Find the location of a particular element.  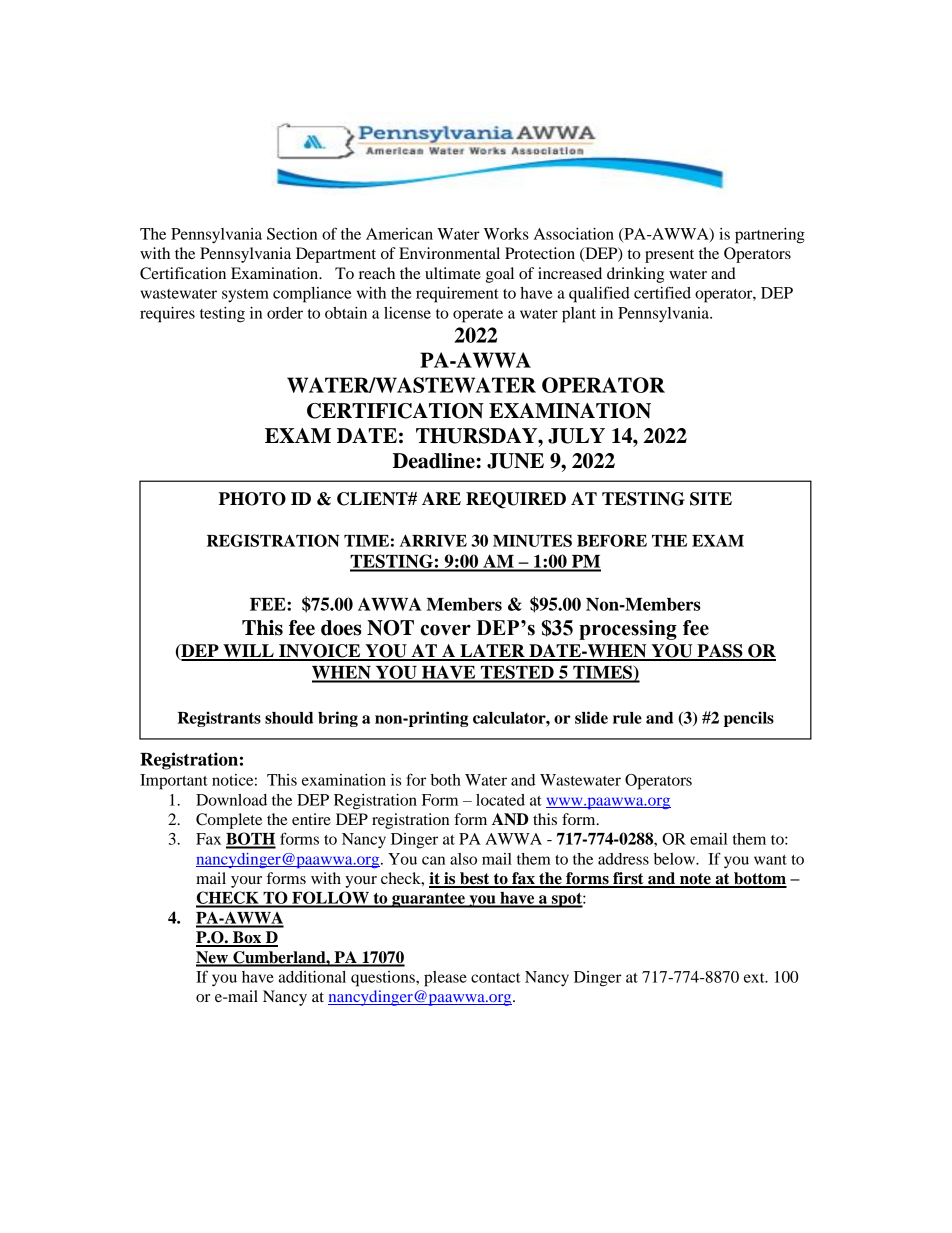

New is located at coordinates (213, 958).
